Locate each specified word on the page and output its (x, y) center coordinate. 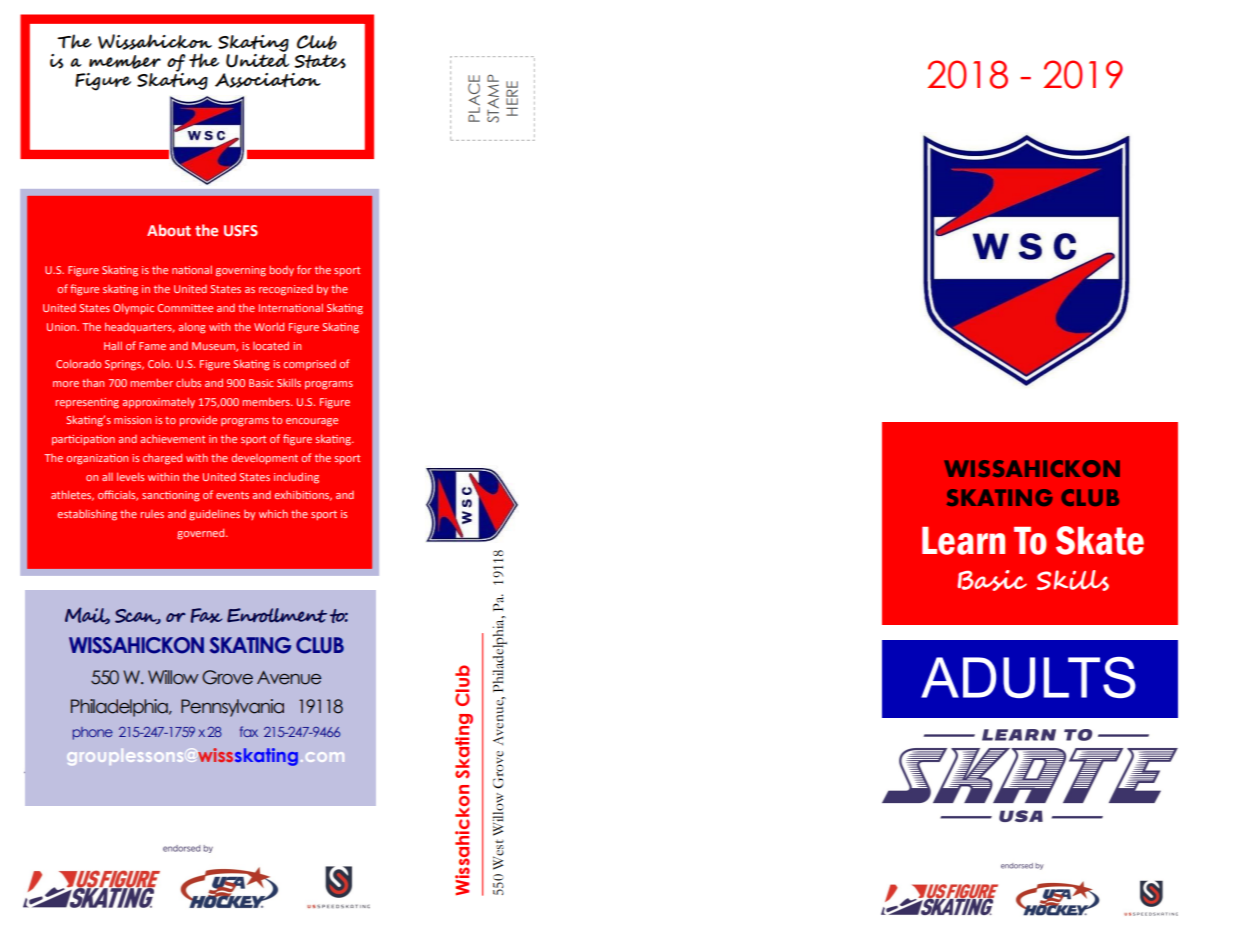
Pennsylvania (232, 708)
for (304, 269)
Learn (963, 541)
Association (268, 80)
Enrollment (277, 615)
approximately (159, 403)
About (169, 230)
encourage (312, 422)
